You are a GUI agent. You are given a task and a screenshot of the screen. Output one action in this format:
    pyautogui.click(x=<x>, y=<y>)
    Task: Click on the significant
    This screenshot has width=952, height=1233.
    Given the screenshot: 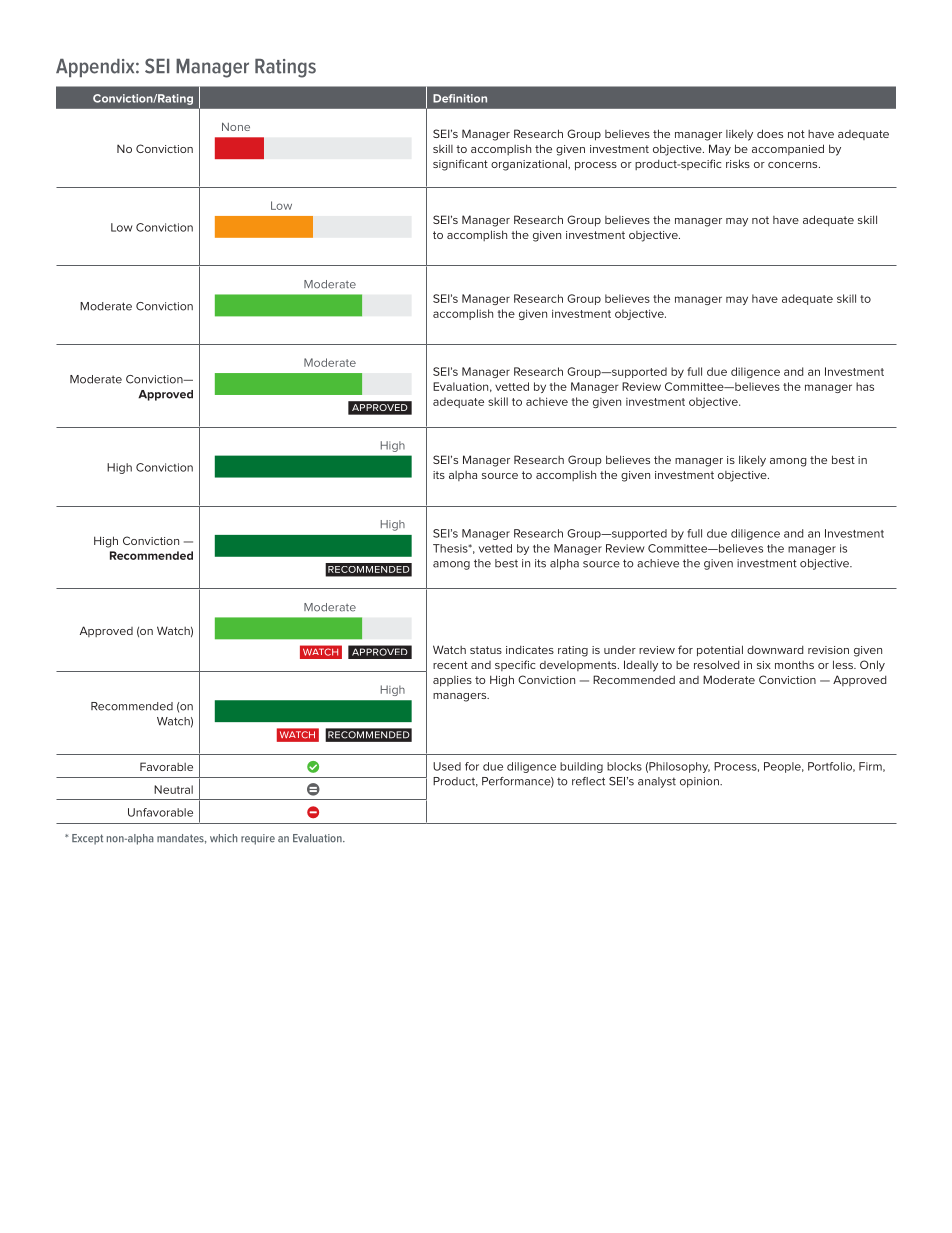 What is the action you would take?
    pyautogui.click(x=460, y=165)
